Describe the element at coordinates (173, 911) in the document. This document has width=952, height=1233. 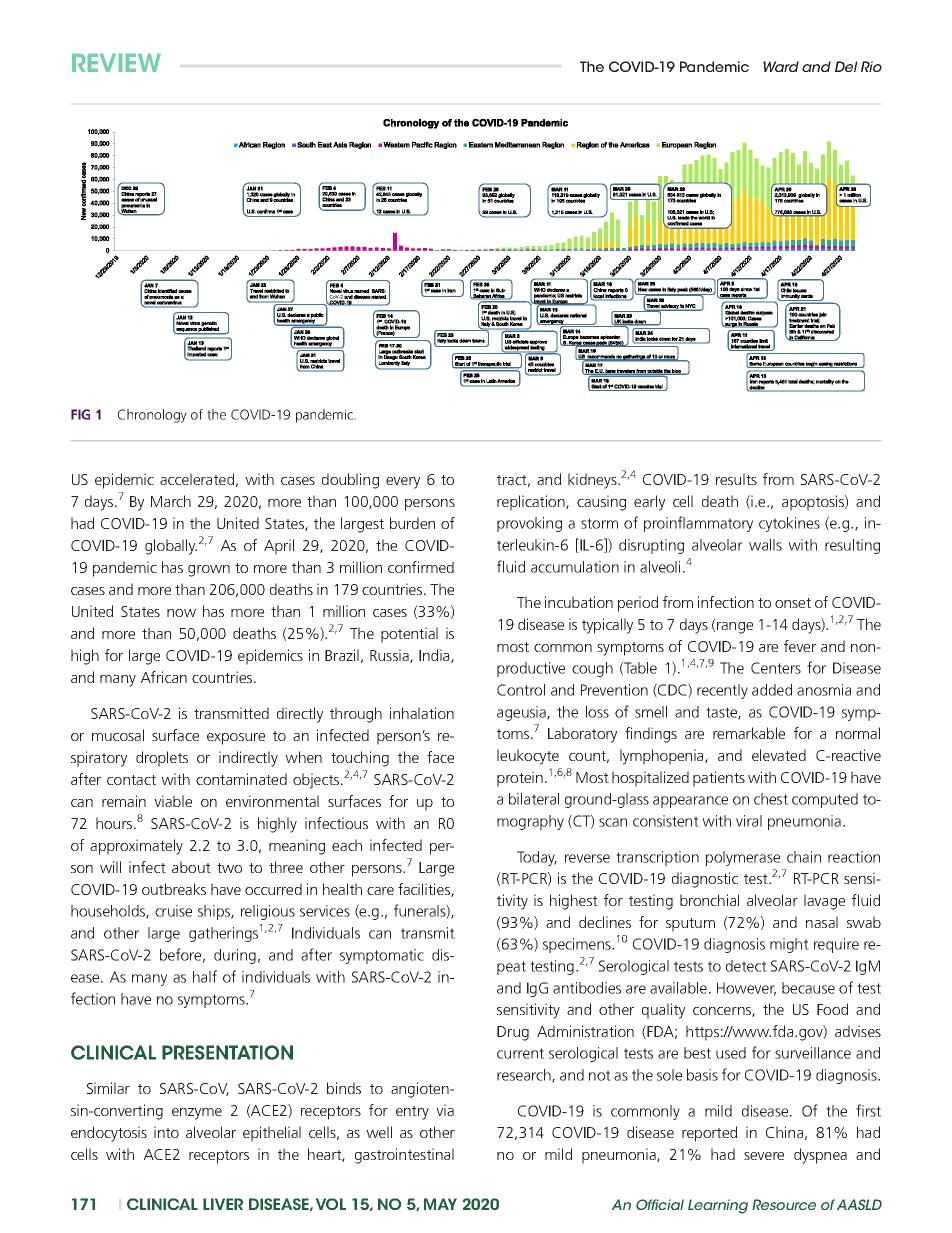
I see `cruise` at that location.
